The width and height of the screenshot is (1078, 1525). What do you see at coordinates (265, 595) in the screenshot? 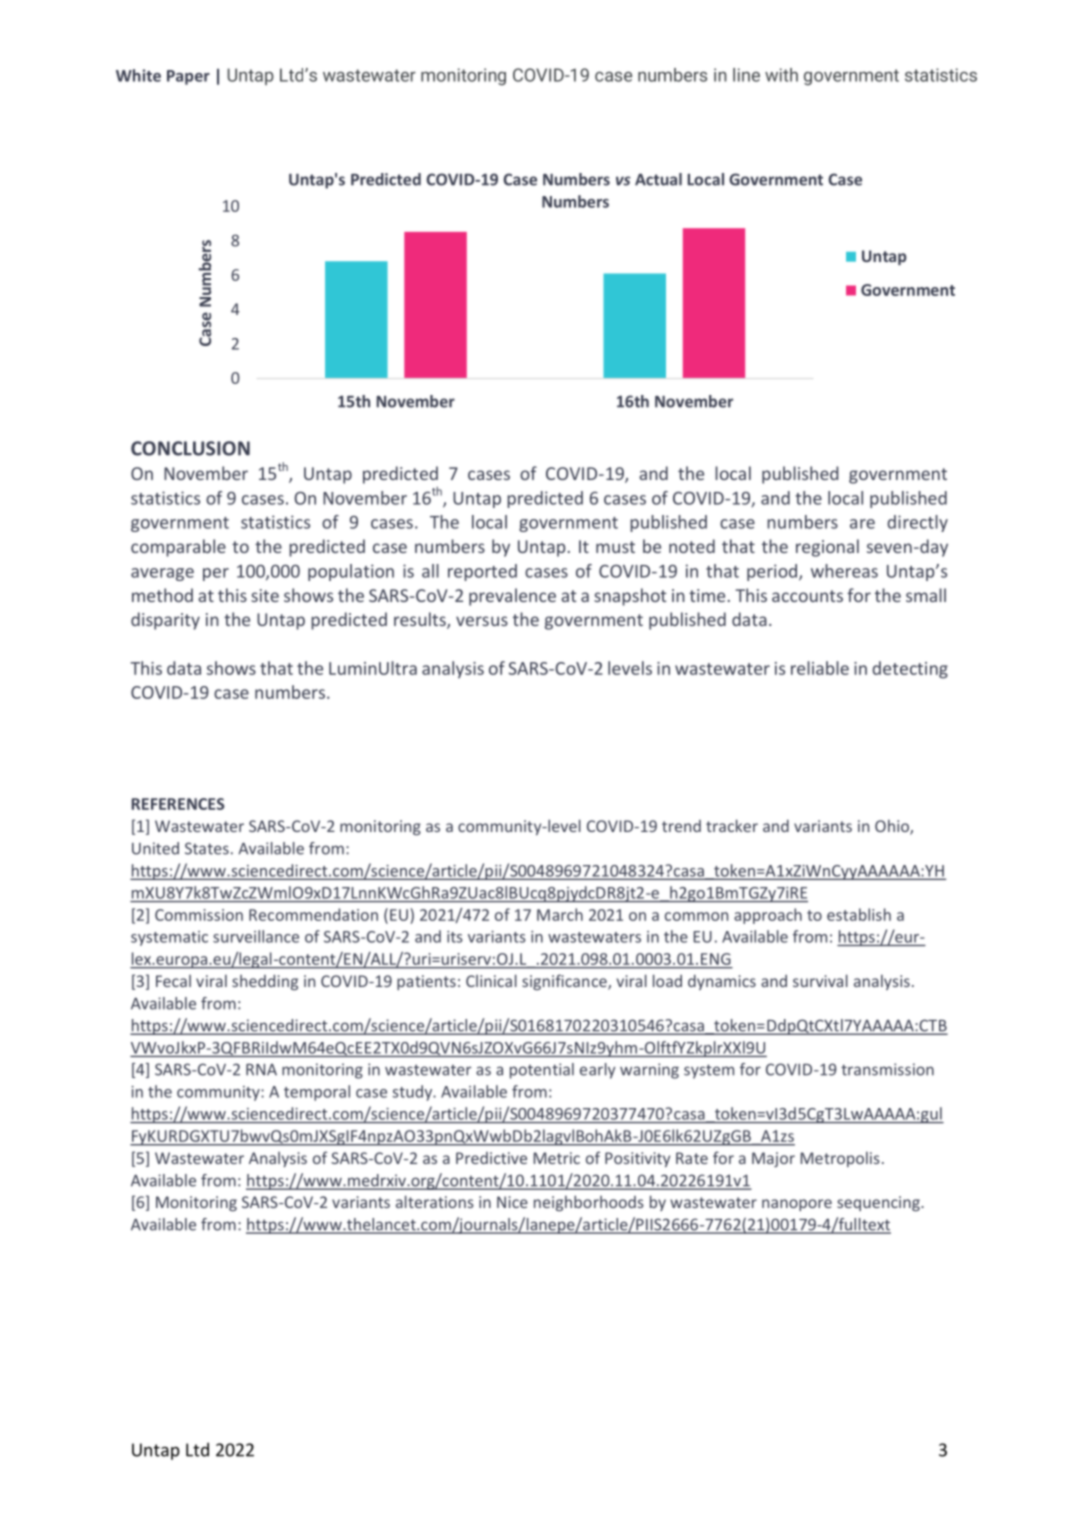
I see `site` at bounding box center [265, 595].
